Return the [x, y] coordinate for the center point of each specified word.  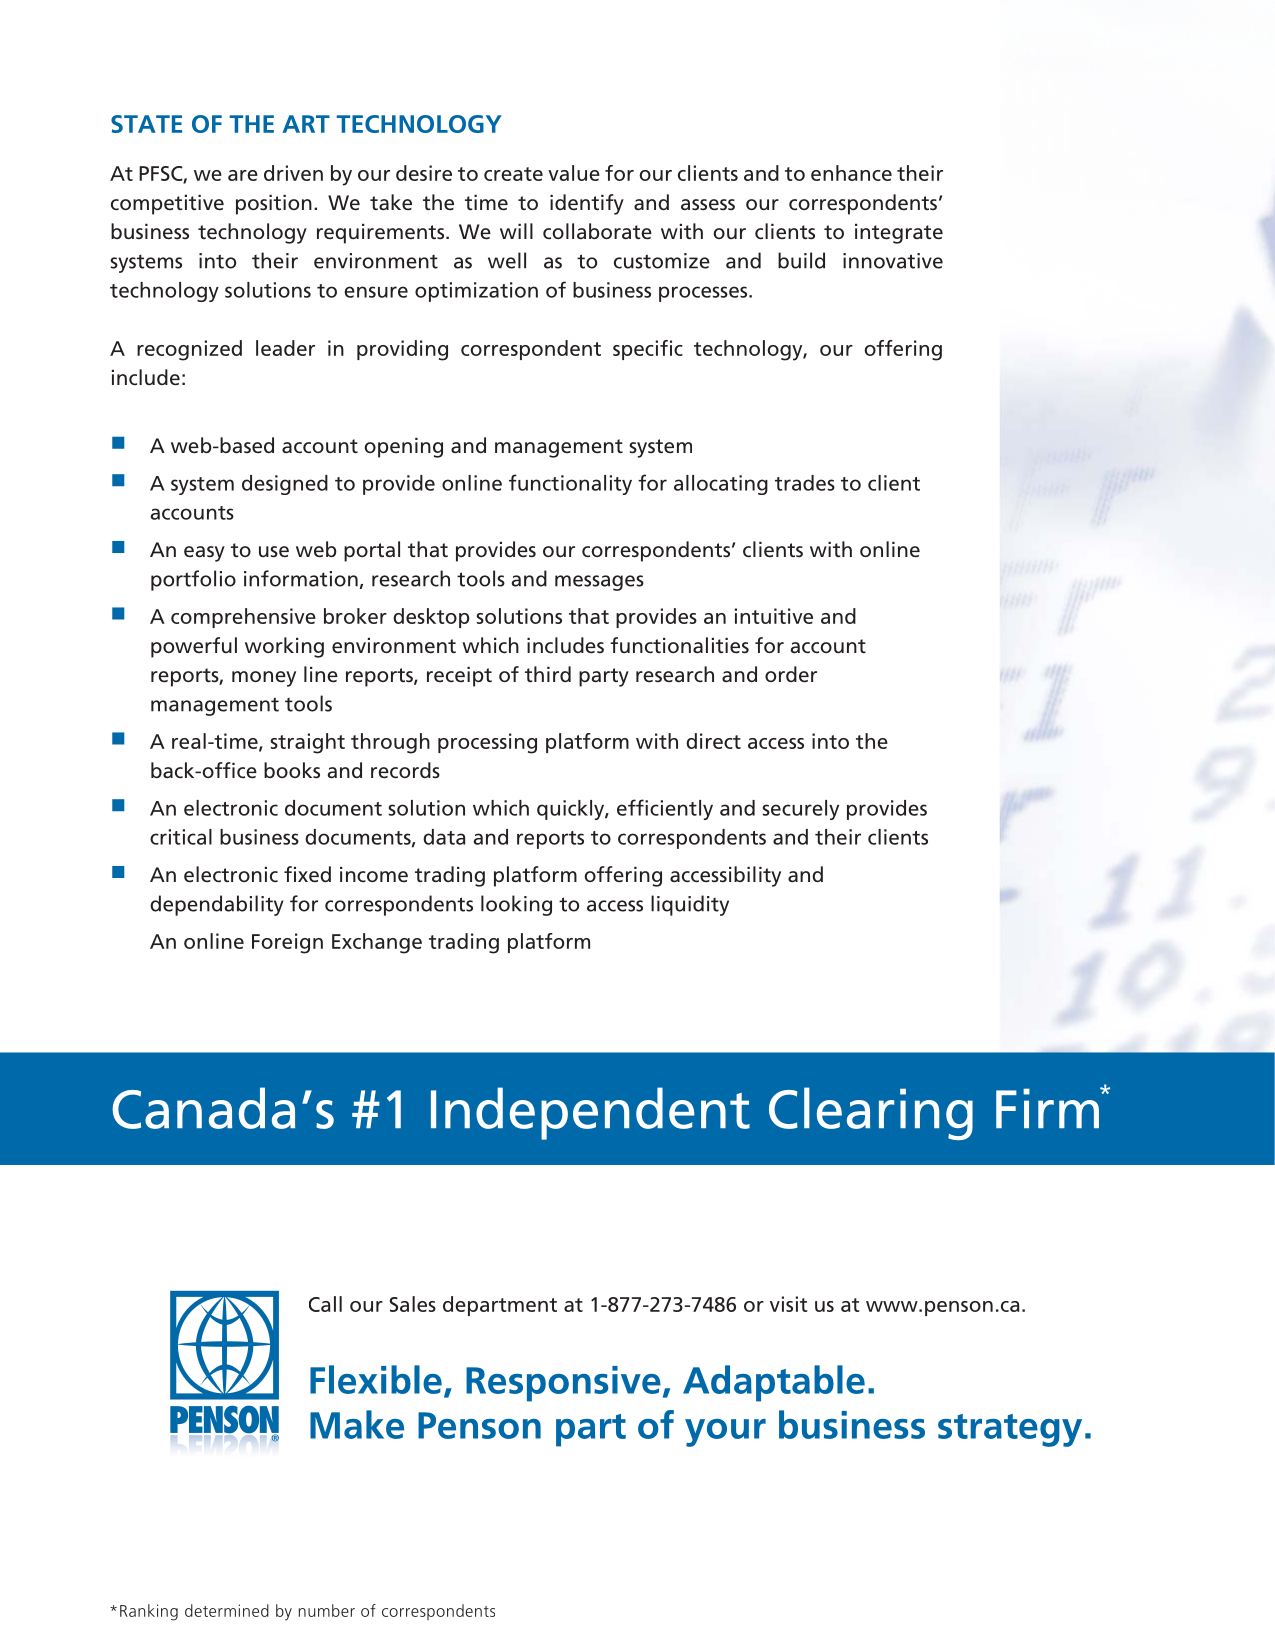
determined [227, 1610]
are [243, 175]
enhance [851, 173]
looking [516, 905]
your [725, 1433]
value [574, 173]
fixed [307, 874]
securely [801, 810]
